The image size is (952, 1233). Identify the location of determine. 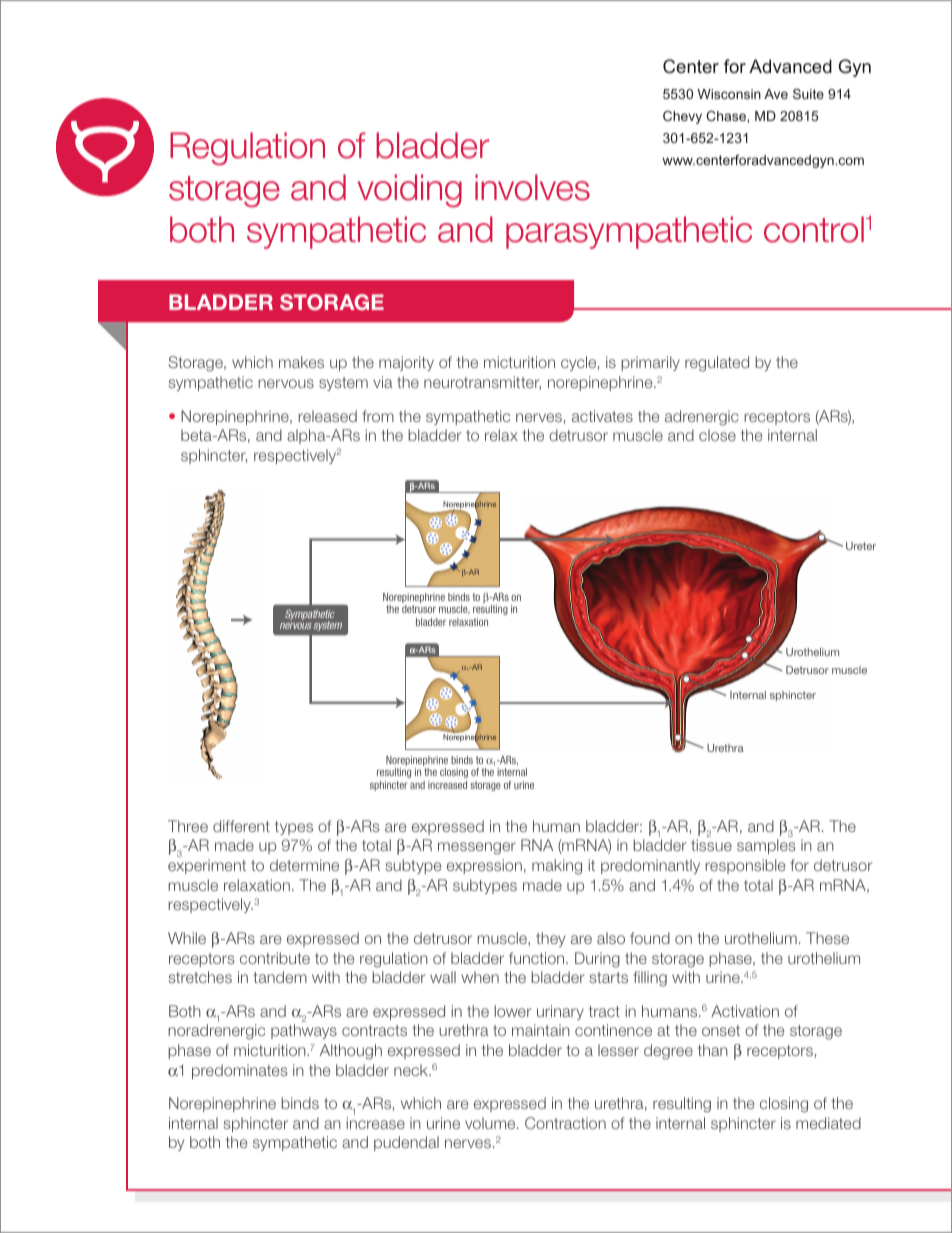
(304, 865).
